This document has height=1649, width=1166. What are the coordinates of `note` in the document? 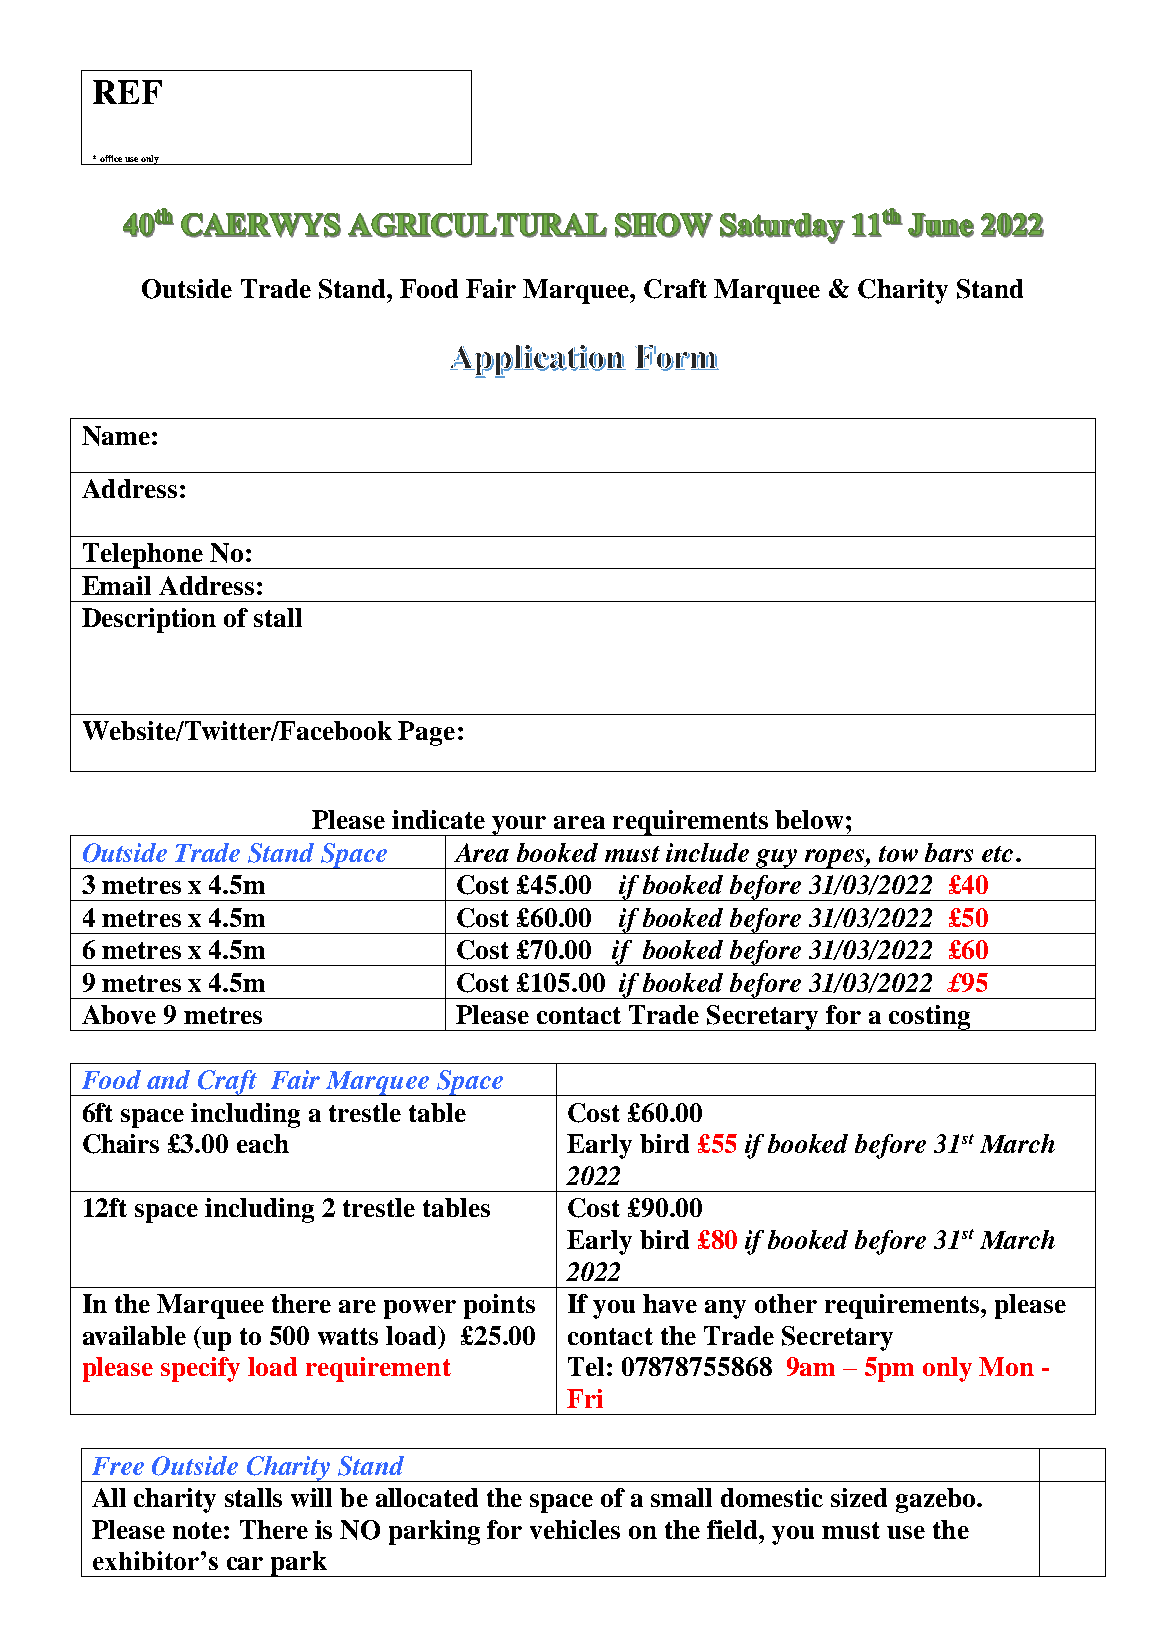 It's located at (197, 1530).
